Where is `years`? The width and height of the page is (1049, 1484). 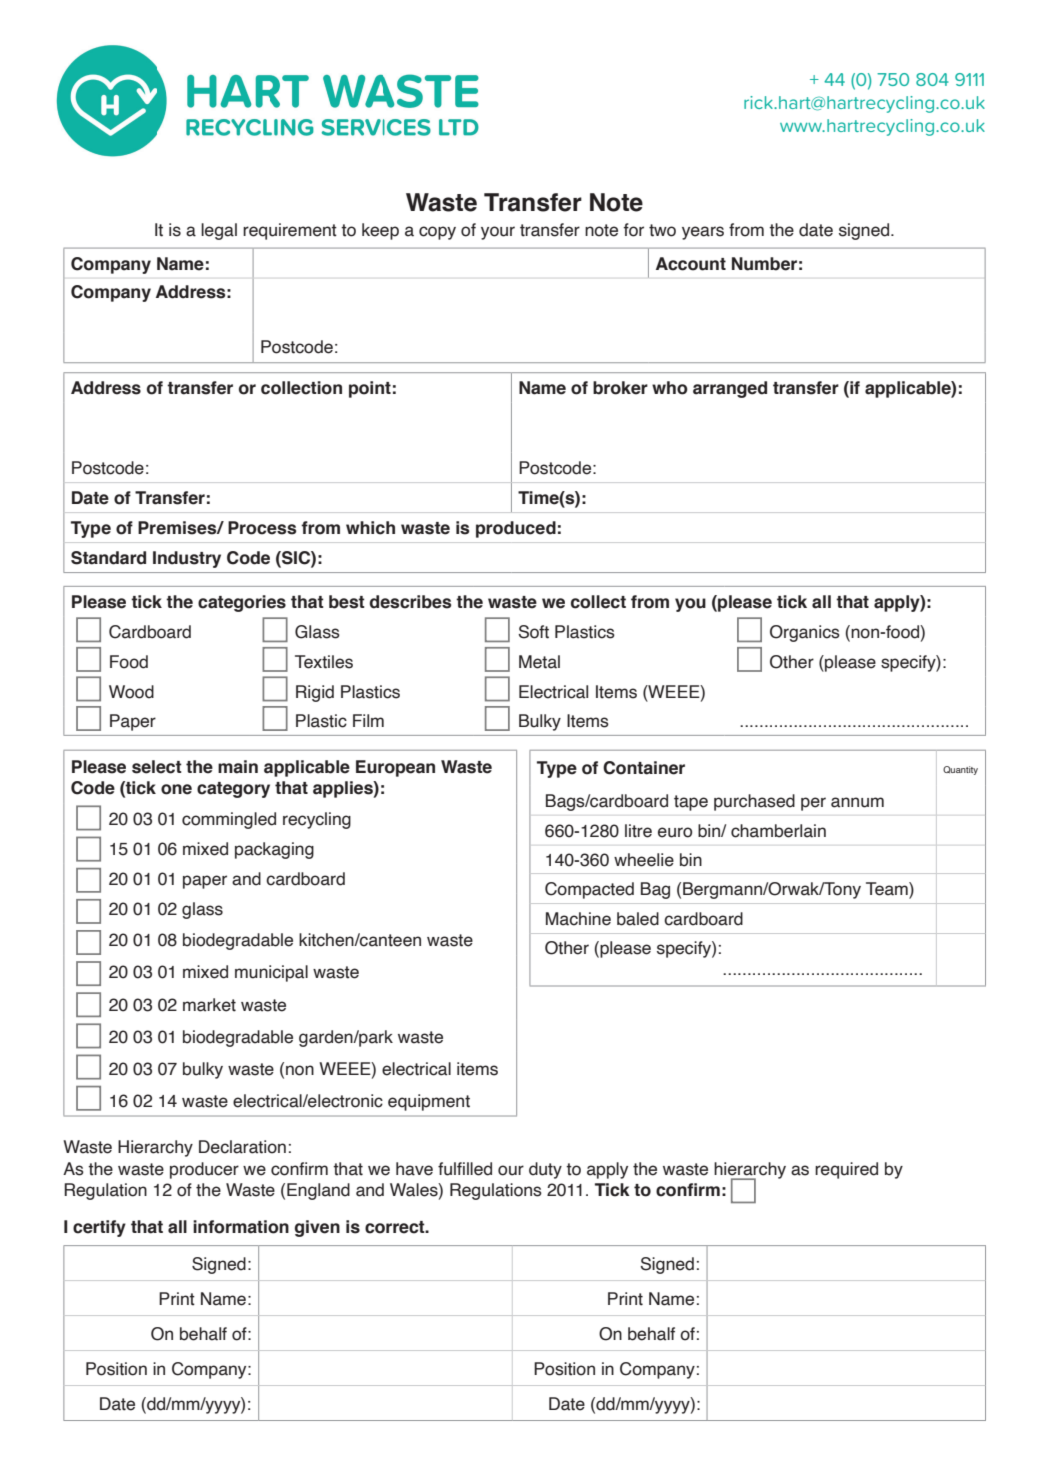 years is located at coordinates (703, 233).
